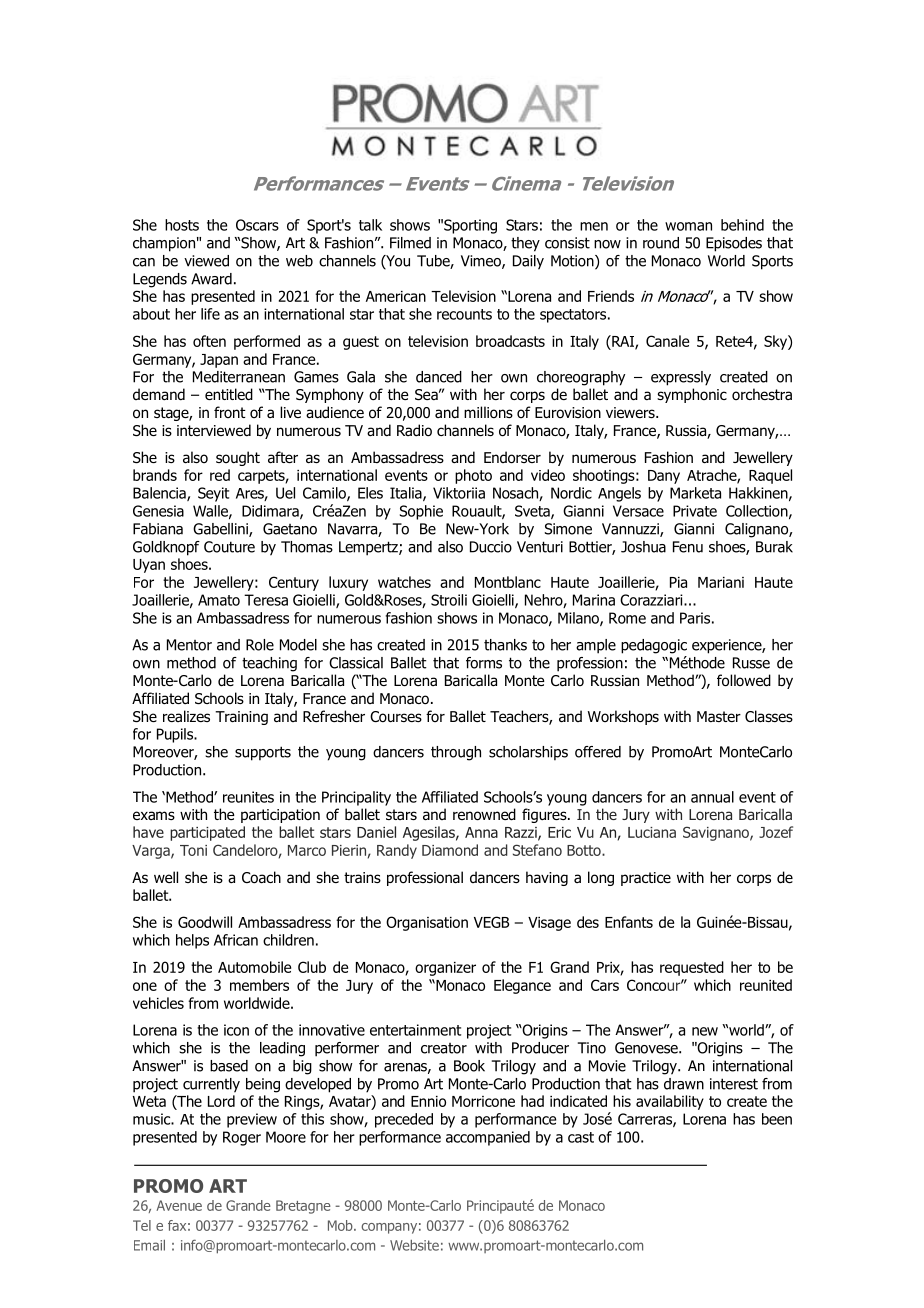 This screenshot has width=924, height=1308. I want to click on Award, so click(211, 279).
